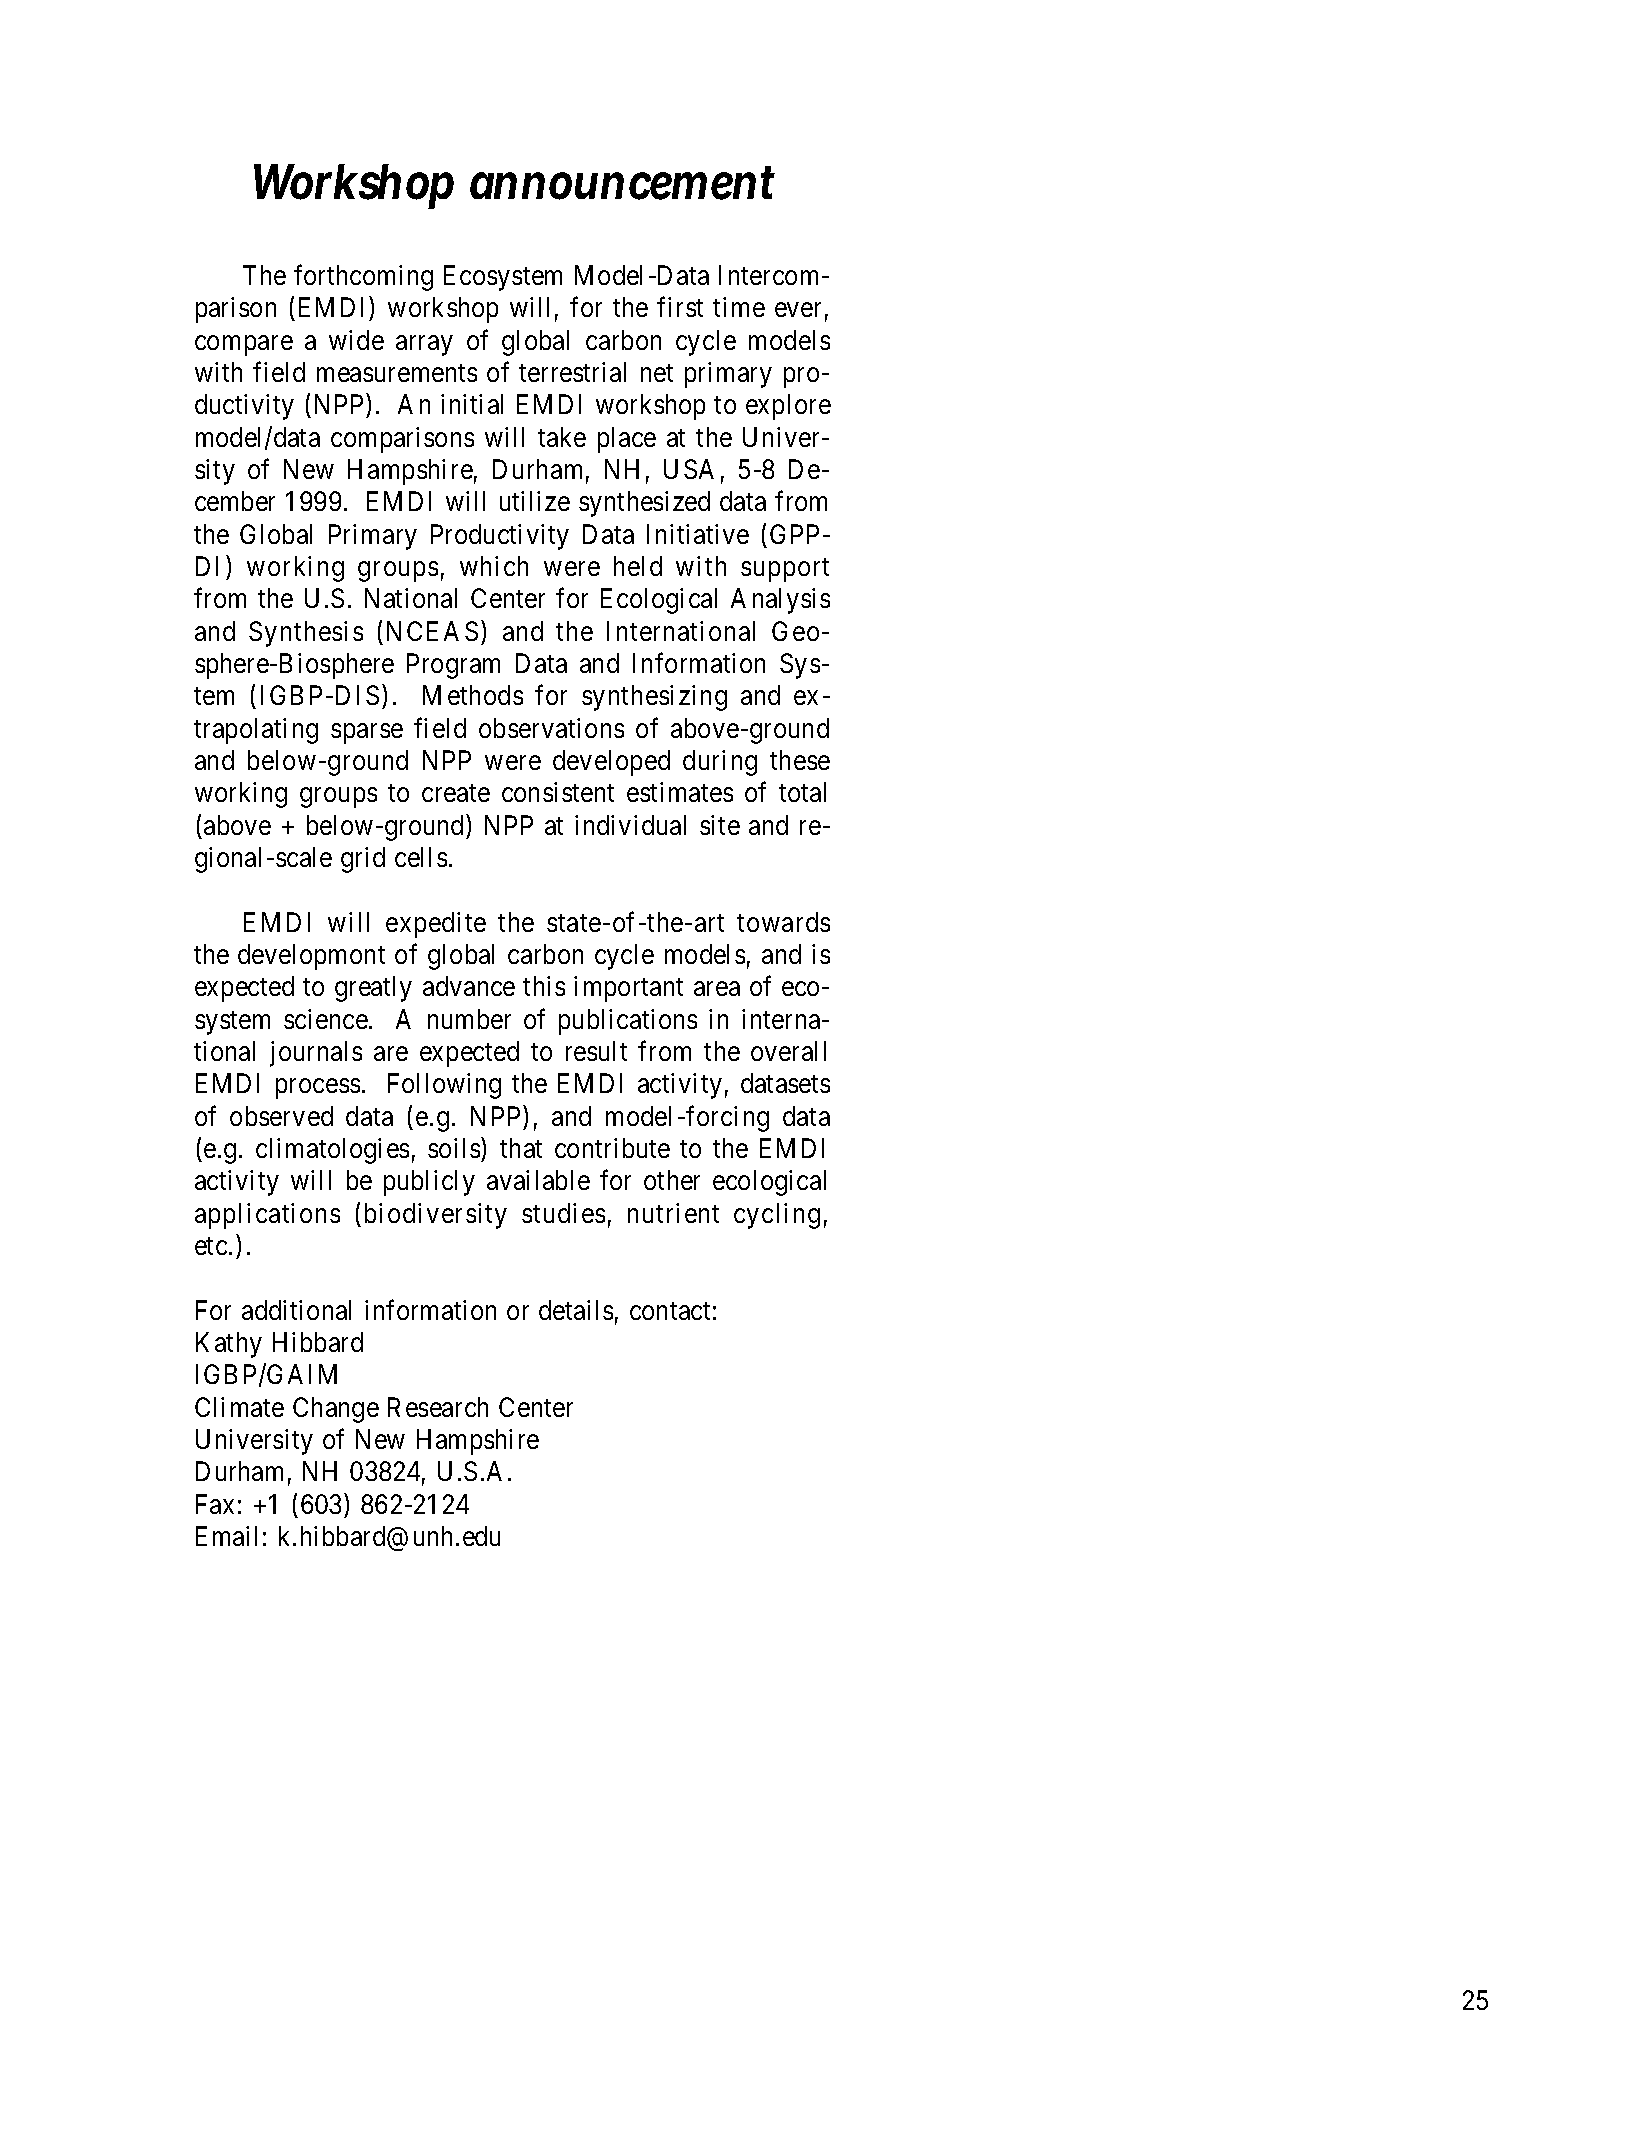  Describe the element at coordinates (720, 763) in the screenshot. I see `during` at that location.
